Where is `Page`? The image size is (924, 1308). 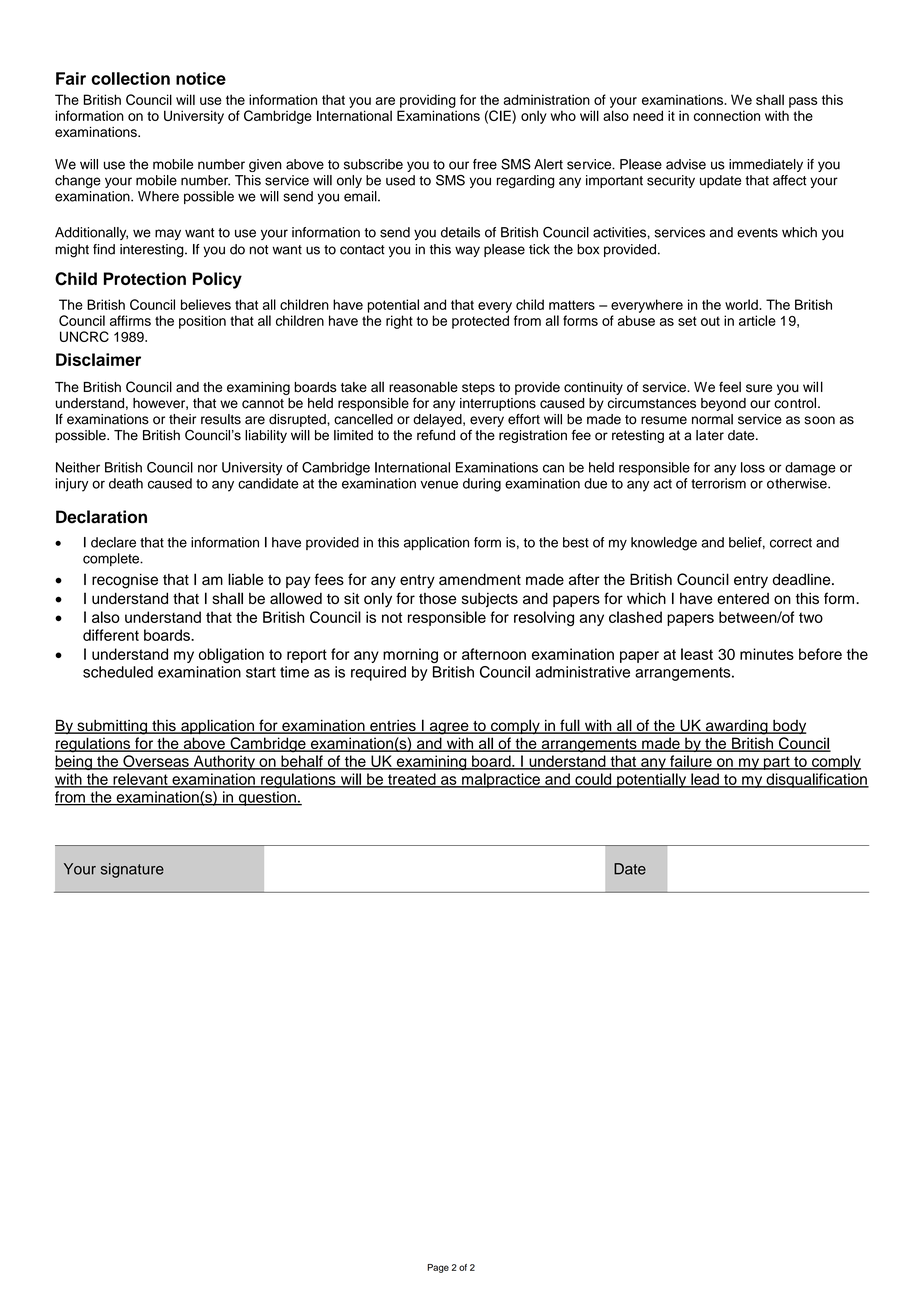 Page is located at coordinates (438, 1268).
